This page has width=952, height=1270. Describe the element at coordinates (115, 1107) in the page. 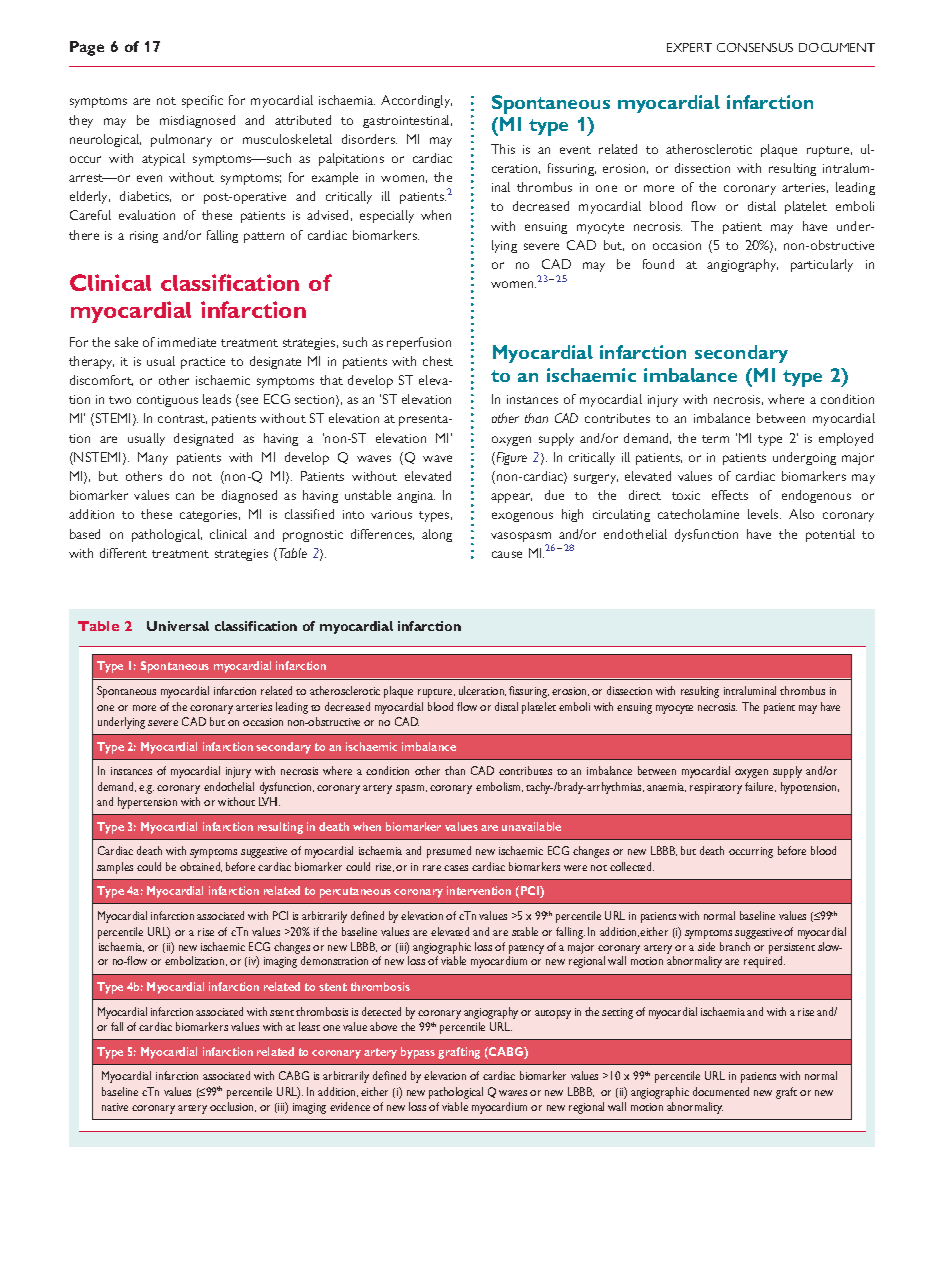

I see `native` at that location.
